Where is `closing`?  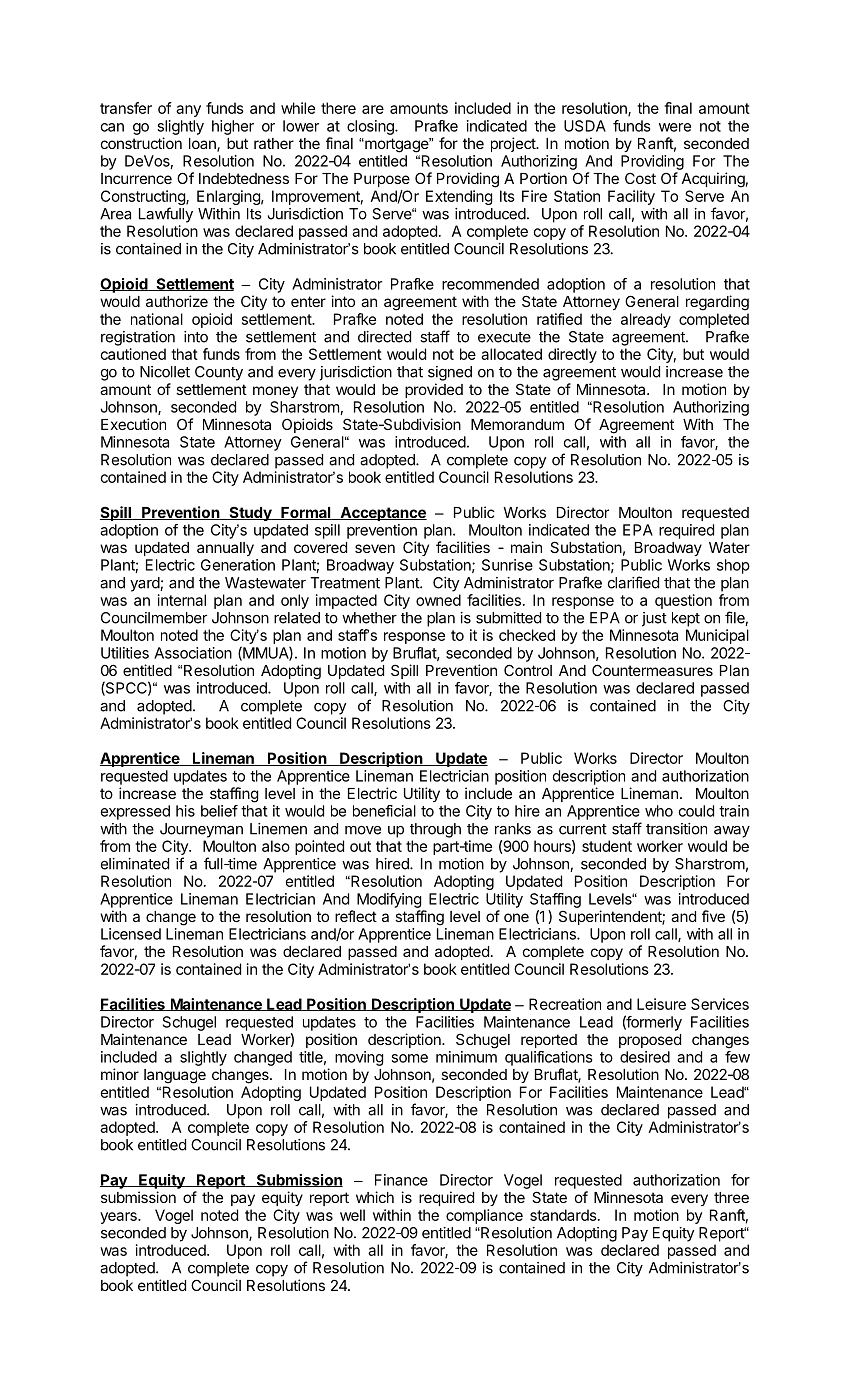
closing is located at coordinates (371, 127).
